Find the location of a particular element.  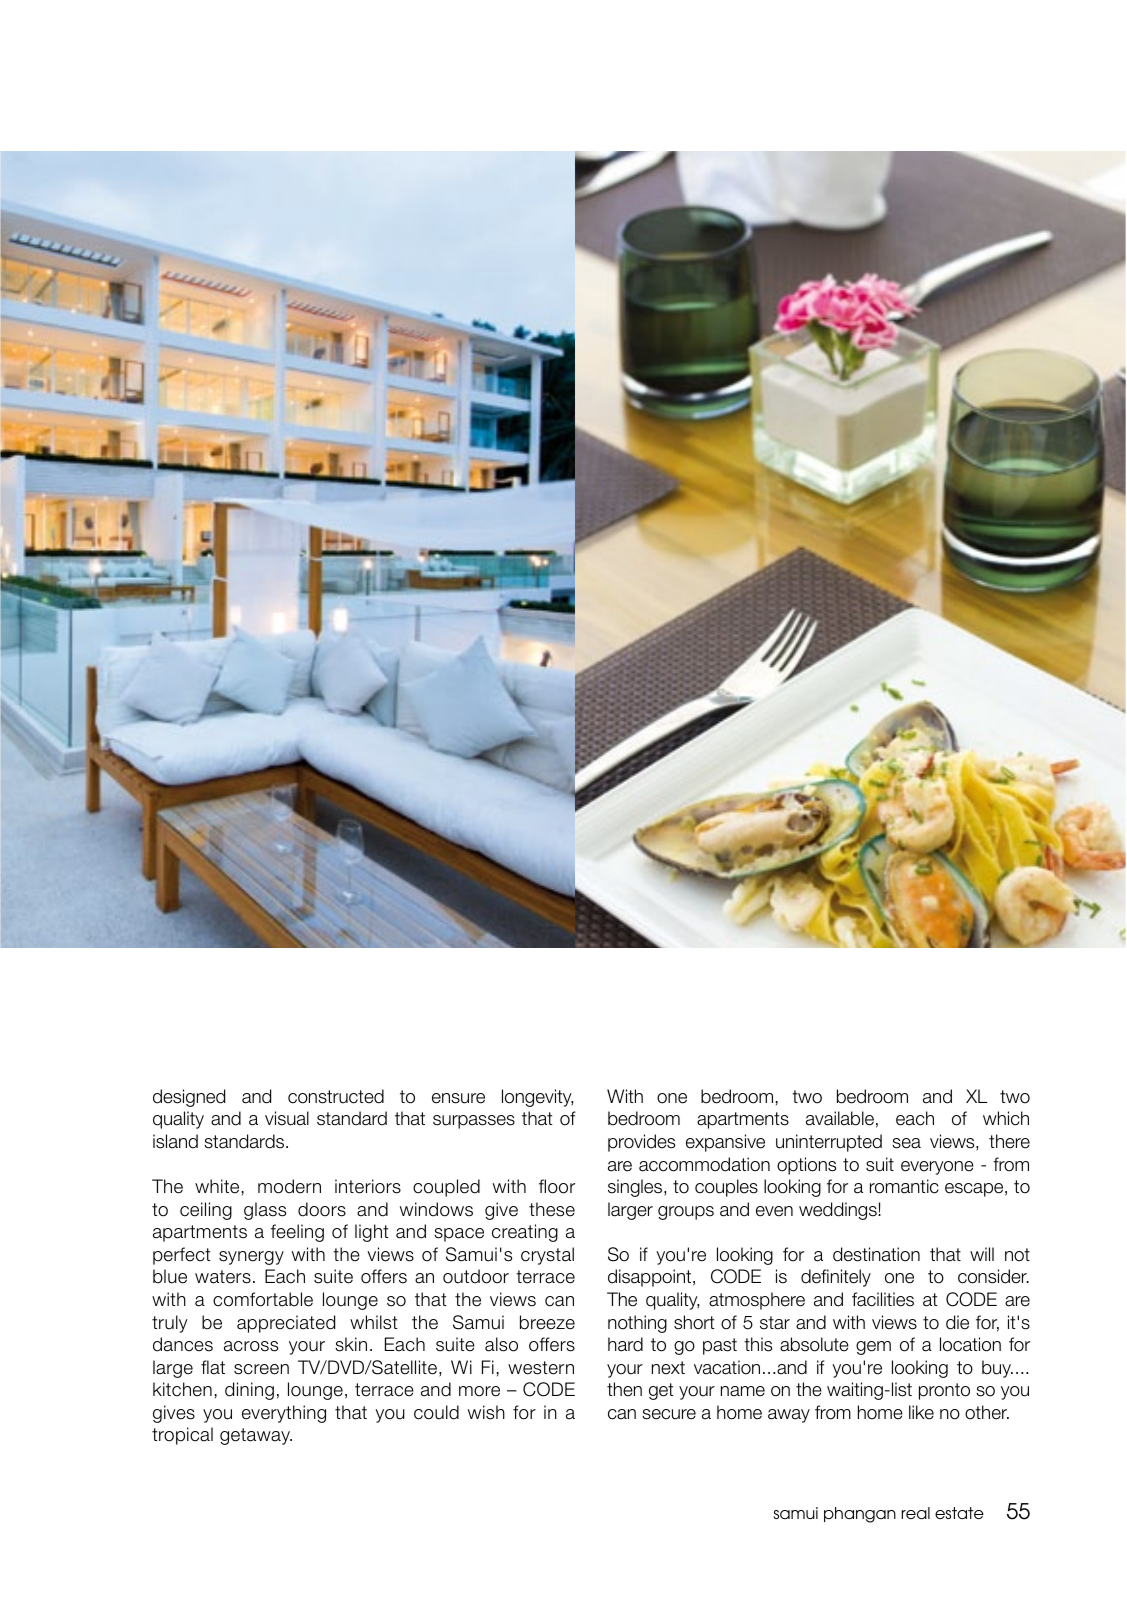

estate is located at coordinates (959, 1513).
